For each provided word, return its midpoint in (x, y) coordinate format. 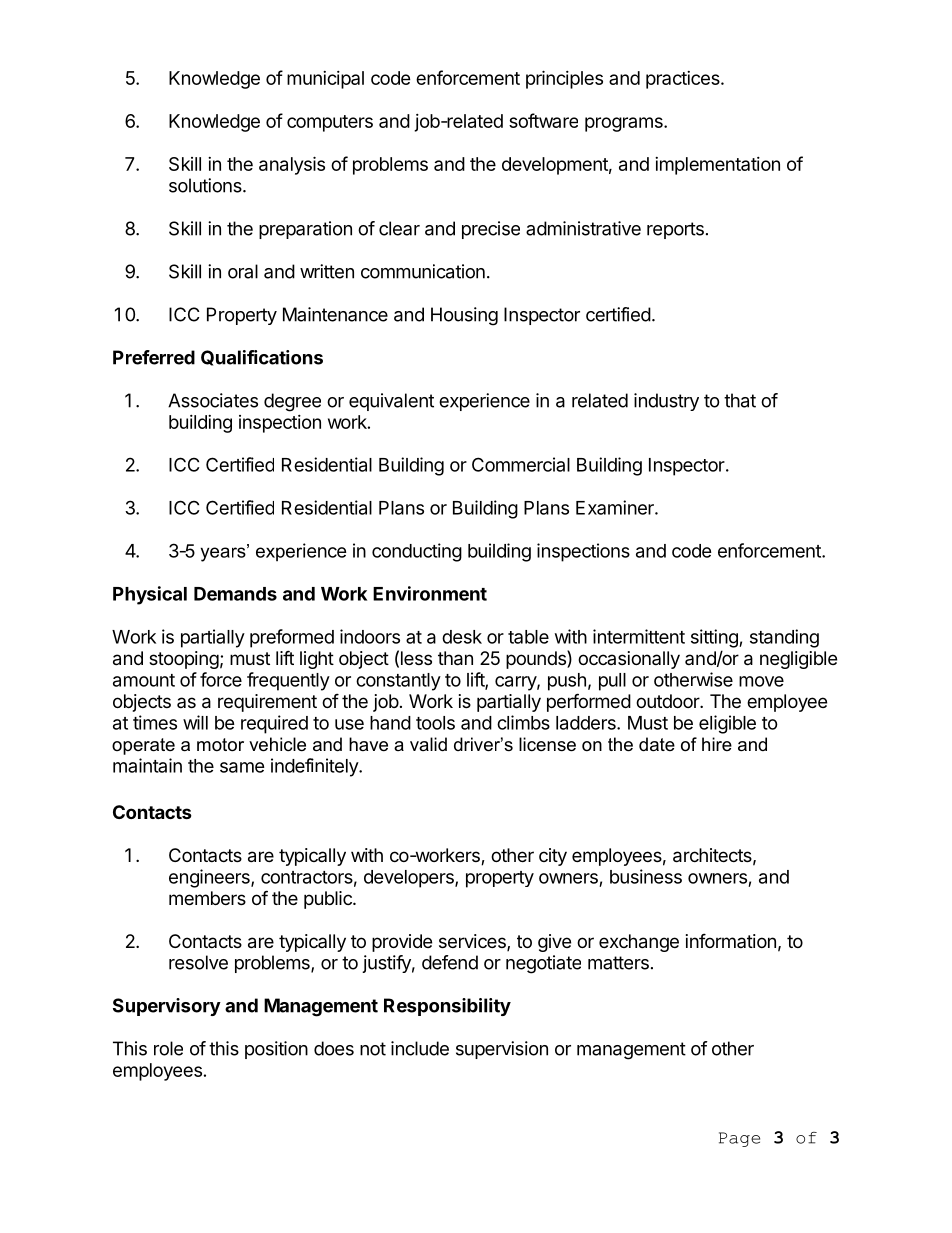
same (242, 767)
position (276, 1050)
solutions (206, 185)
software (543, 120)
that (740, 400)
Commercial (521, 464)
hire (717, 744)
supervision (502, 1050)
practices (684, 80)
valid (428, 744)
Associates (213, 400)
